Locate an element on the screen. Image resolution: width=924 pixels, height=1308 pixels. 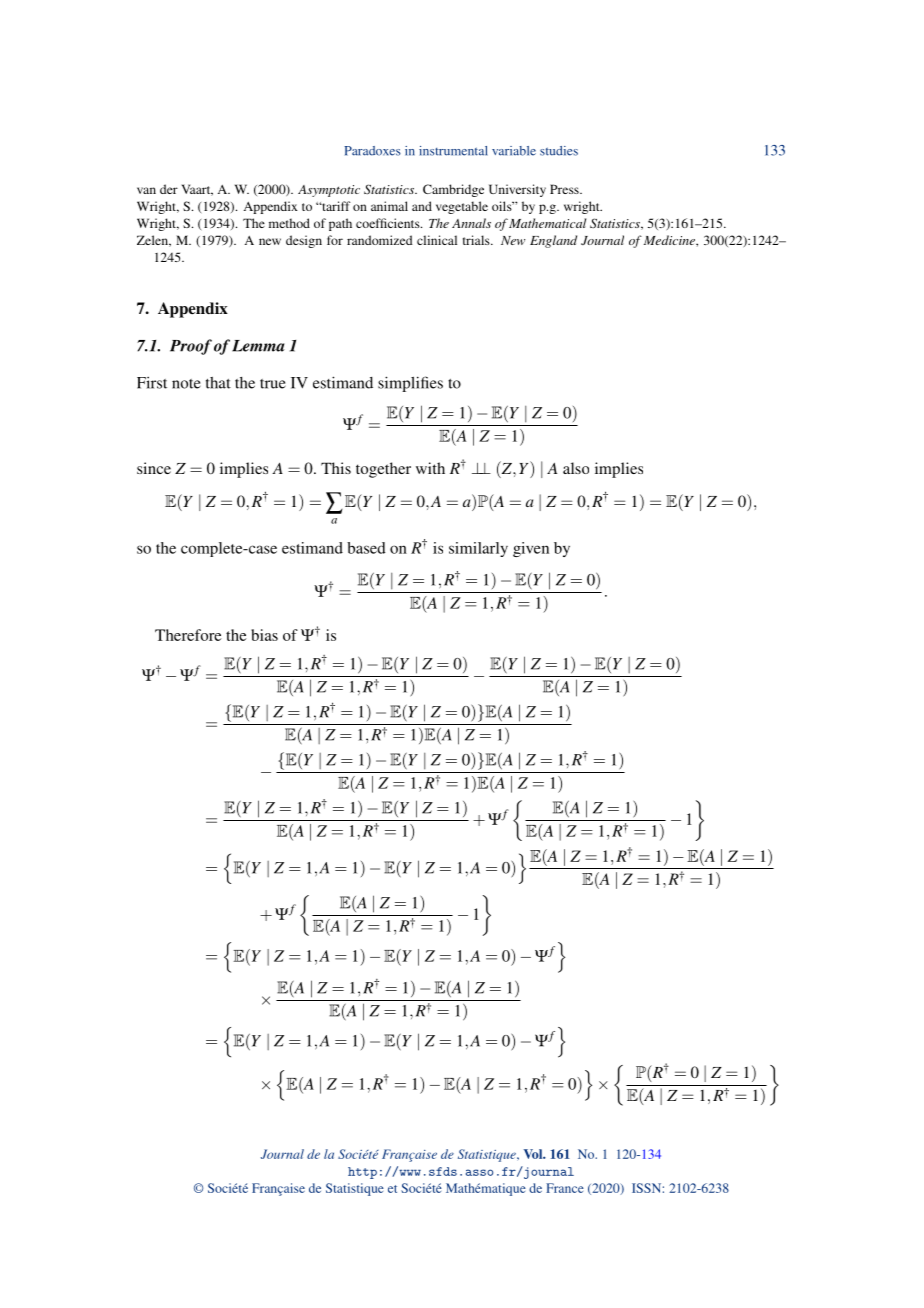
also is located at coordinates (576, 468).
